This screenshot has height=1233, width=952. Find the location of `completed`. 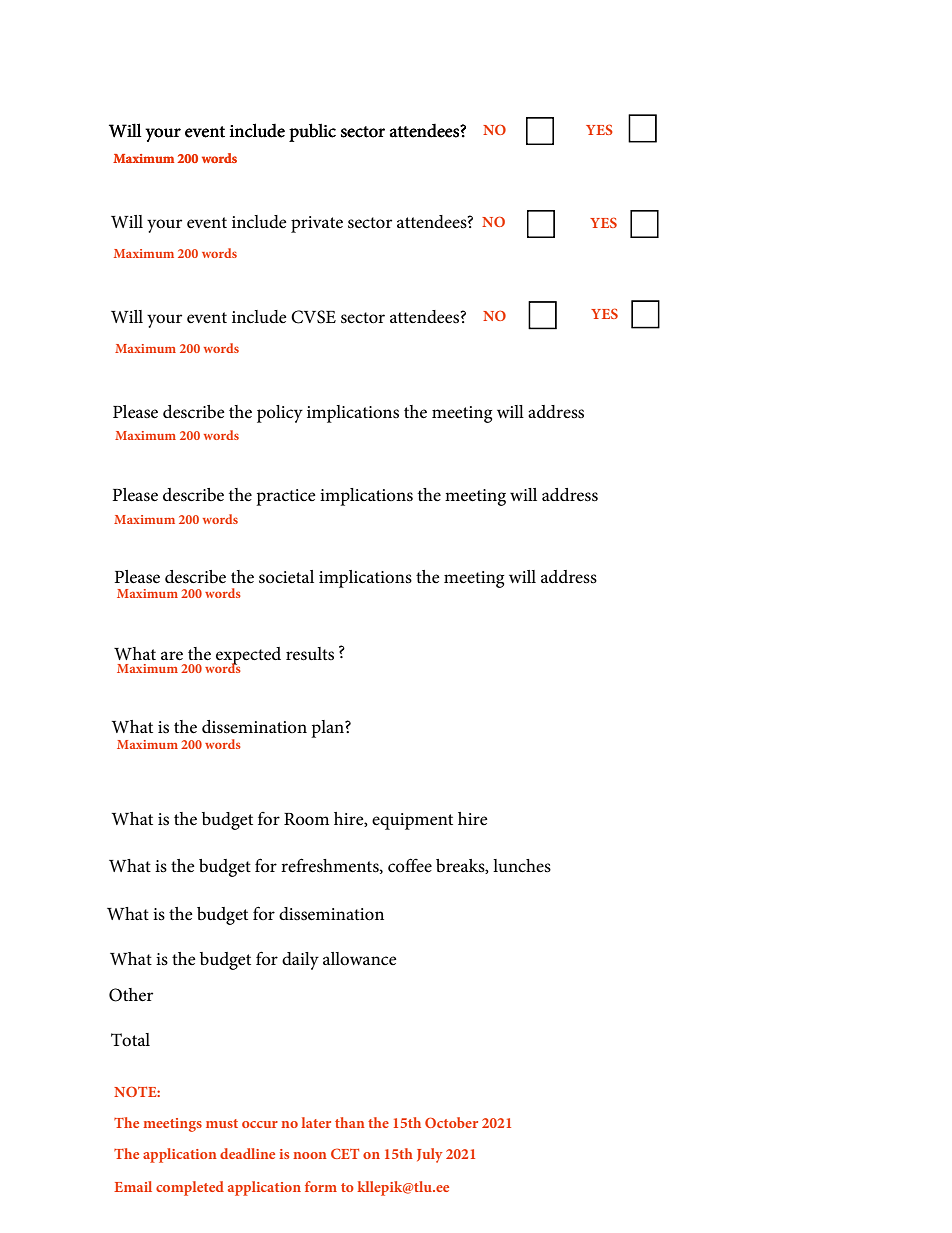

completed is located at coordinates (190, 1188).
